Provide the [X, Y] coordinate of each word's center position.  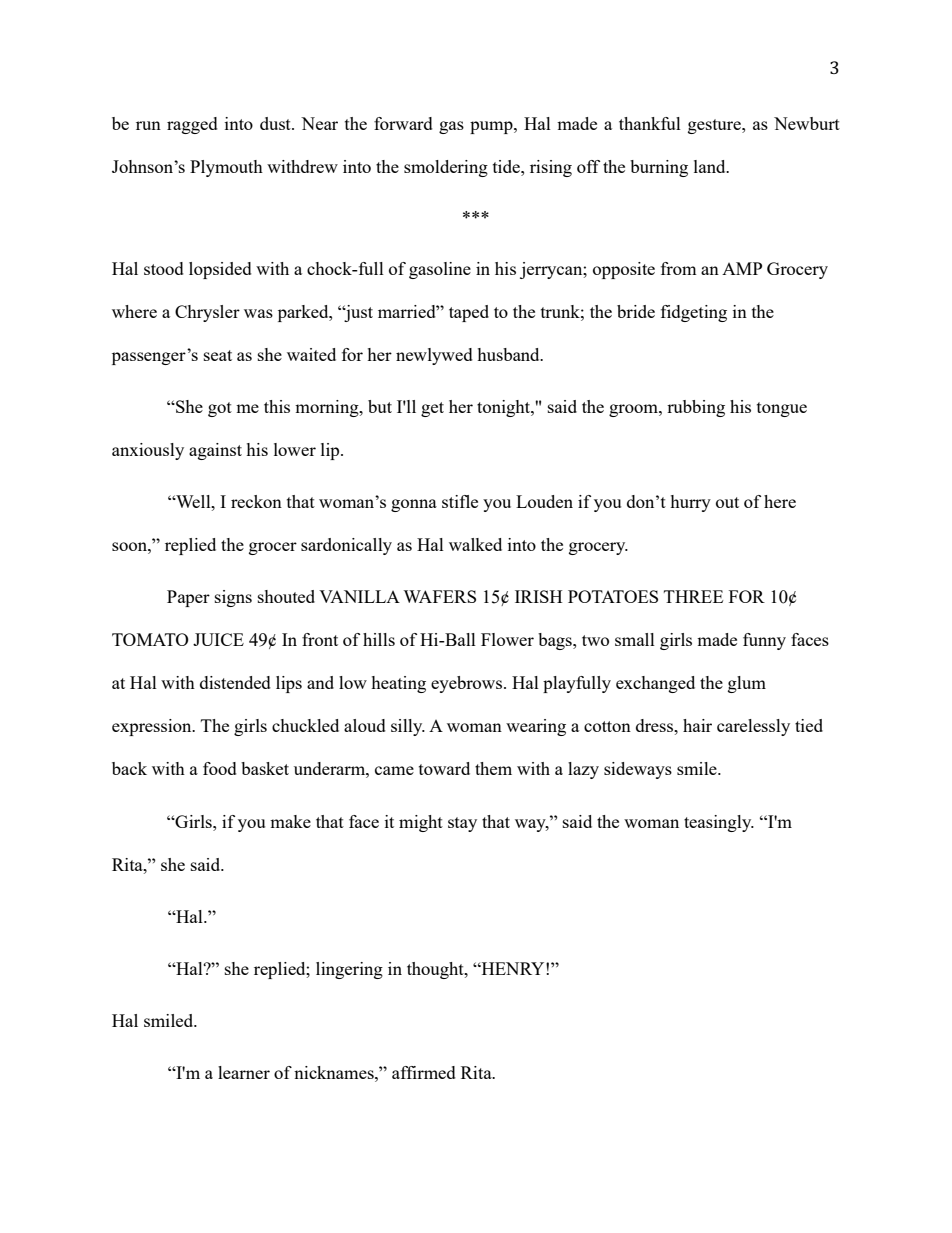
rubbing [696, 408]
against [215, 451]
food [220, 768]
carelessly [753, 727]
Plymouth [226, 168]
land [711, 166]
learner [244, 1072]
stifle [460, 501]
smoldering [446, 168]
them [493, 768]
